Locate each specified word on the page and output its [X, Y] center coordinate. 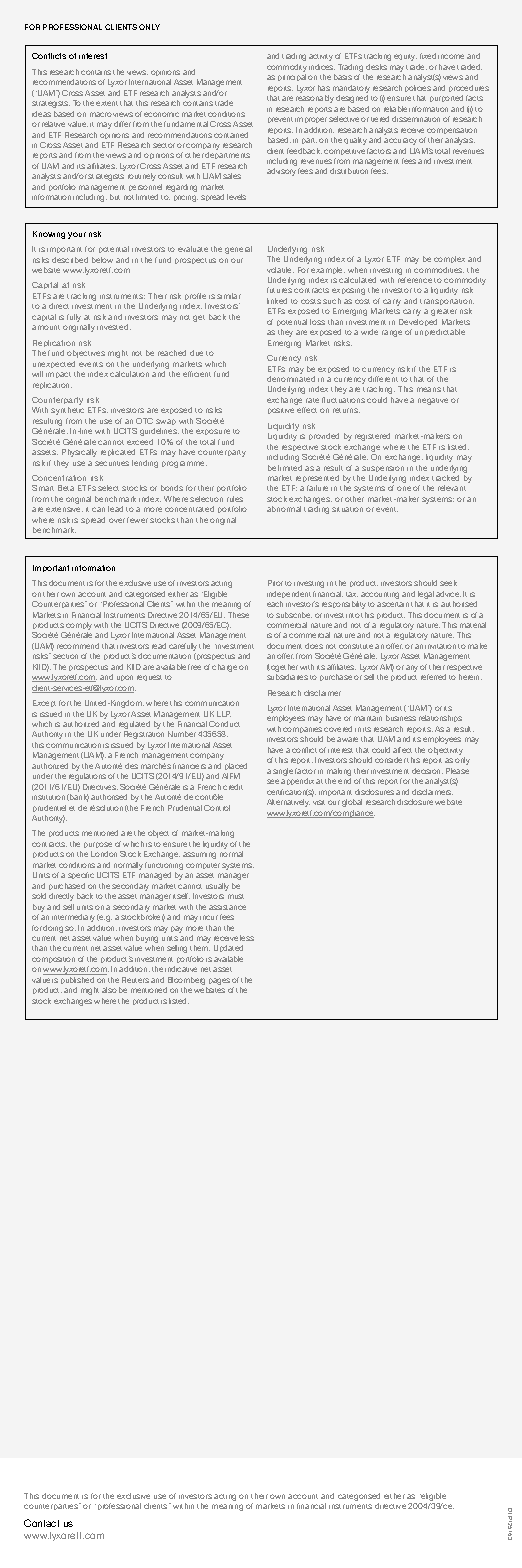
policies [418, 88]
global [352, 803]
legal [426, 595]
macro [101, 114]
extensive [64, 509]
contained [231, 135]
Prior [275, 583]
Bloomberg [186, 982]
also [109, 990]
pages [219, 981]
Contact [41, 1523]
